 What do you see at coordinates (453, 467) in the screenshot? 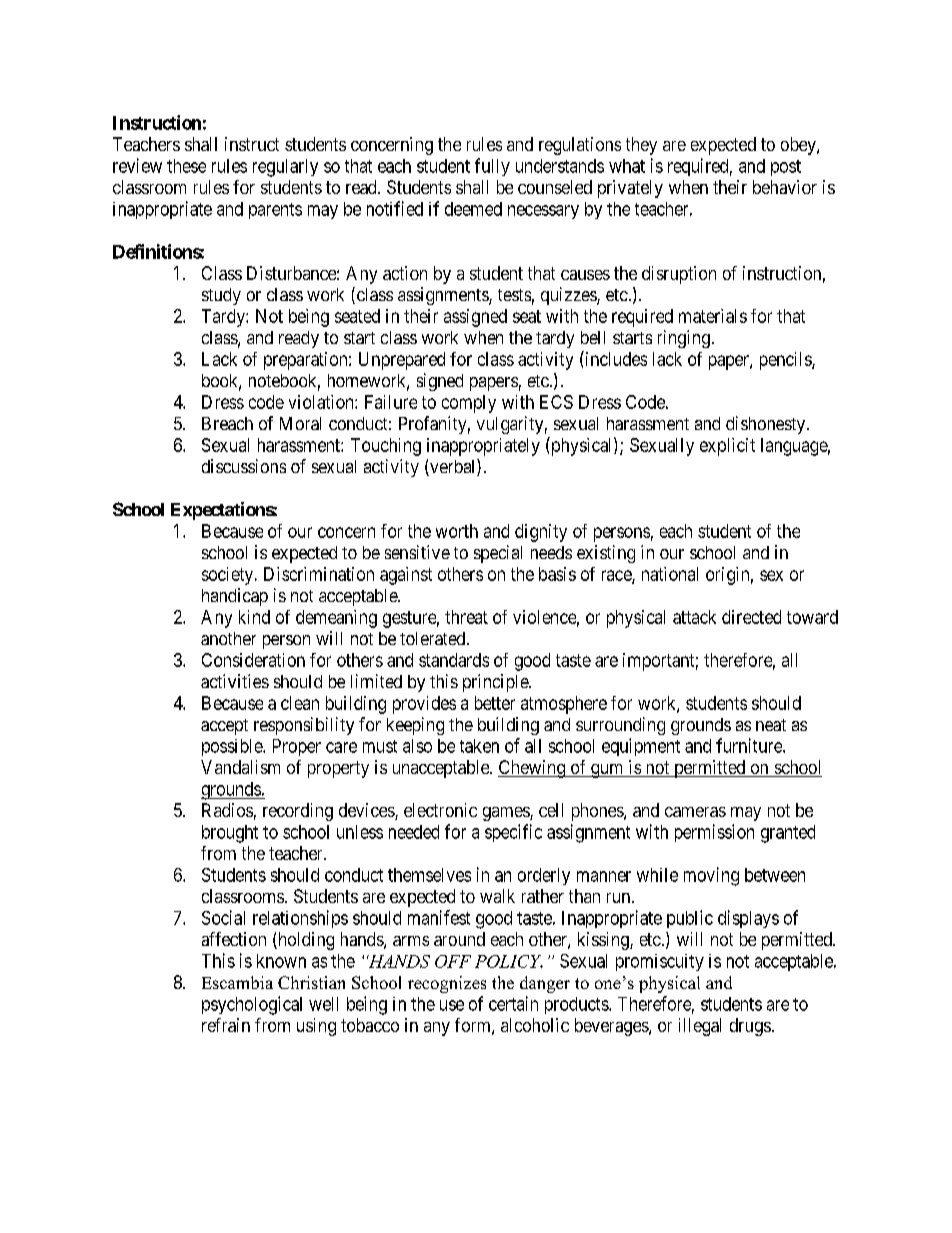
I see `verbal` at bounding box center [453, 467].
